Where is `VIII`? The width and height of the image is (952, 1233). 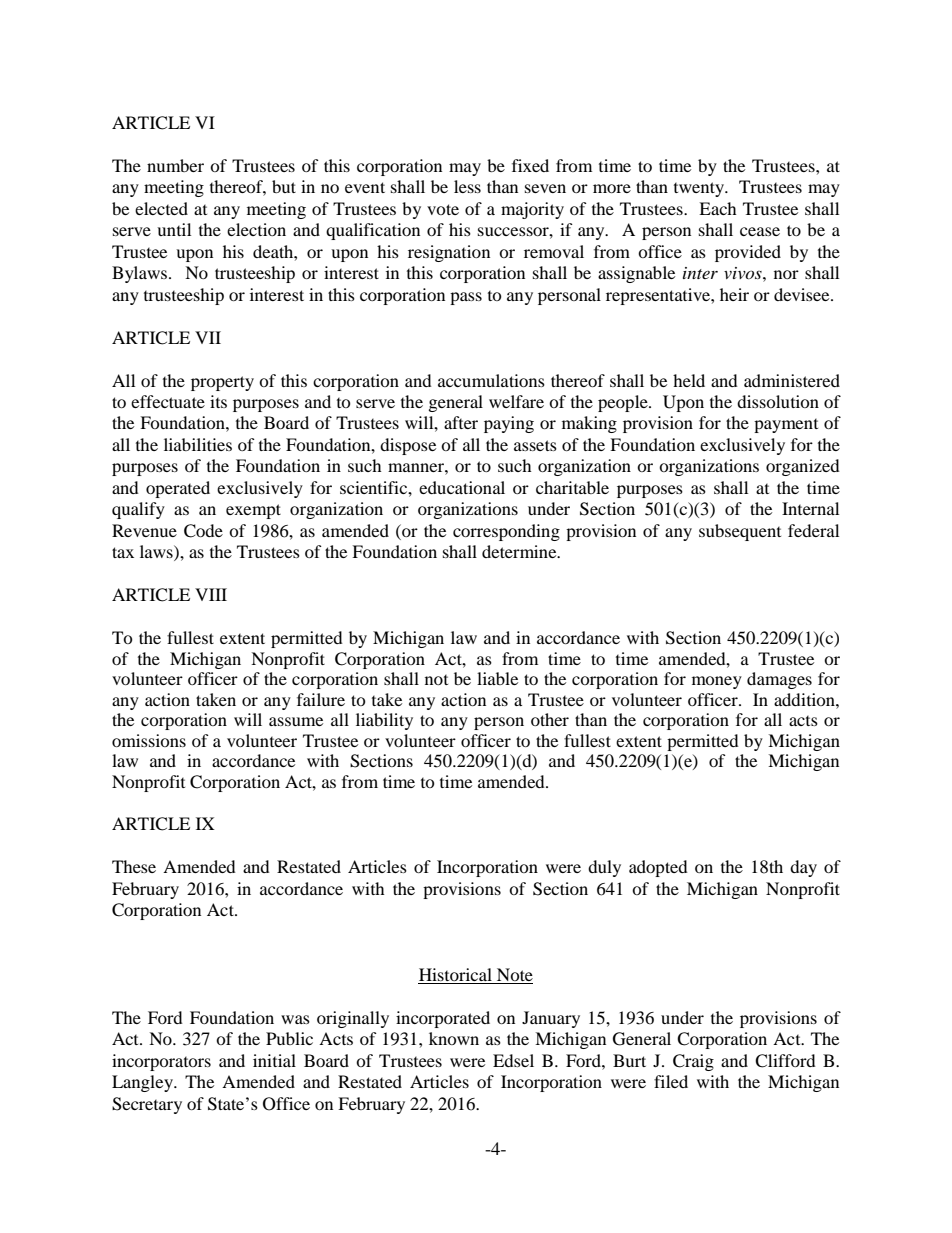 VIII is located at coordinates (211, 594).
